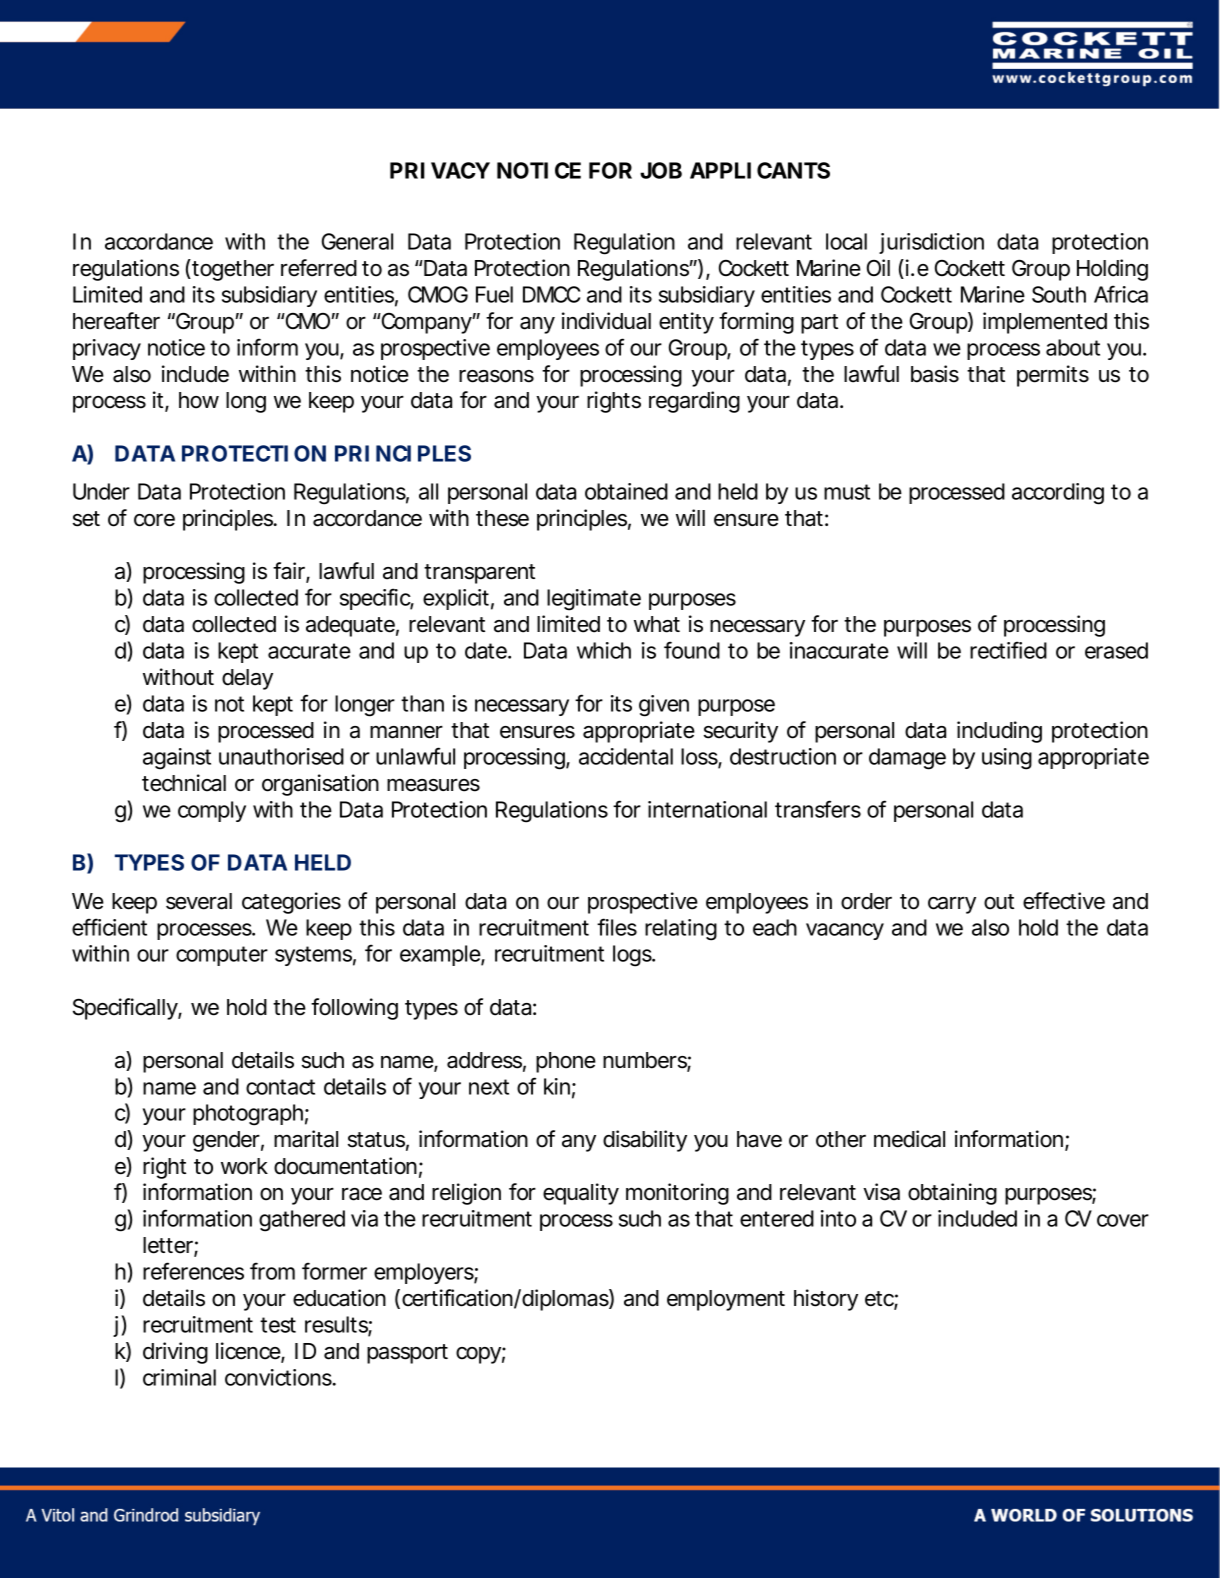  What do you see at coordinates (175, 1353) in the screenshot?
I see `driving` at bounding box center [175, 1353].
